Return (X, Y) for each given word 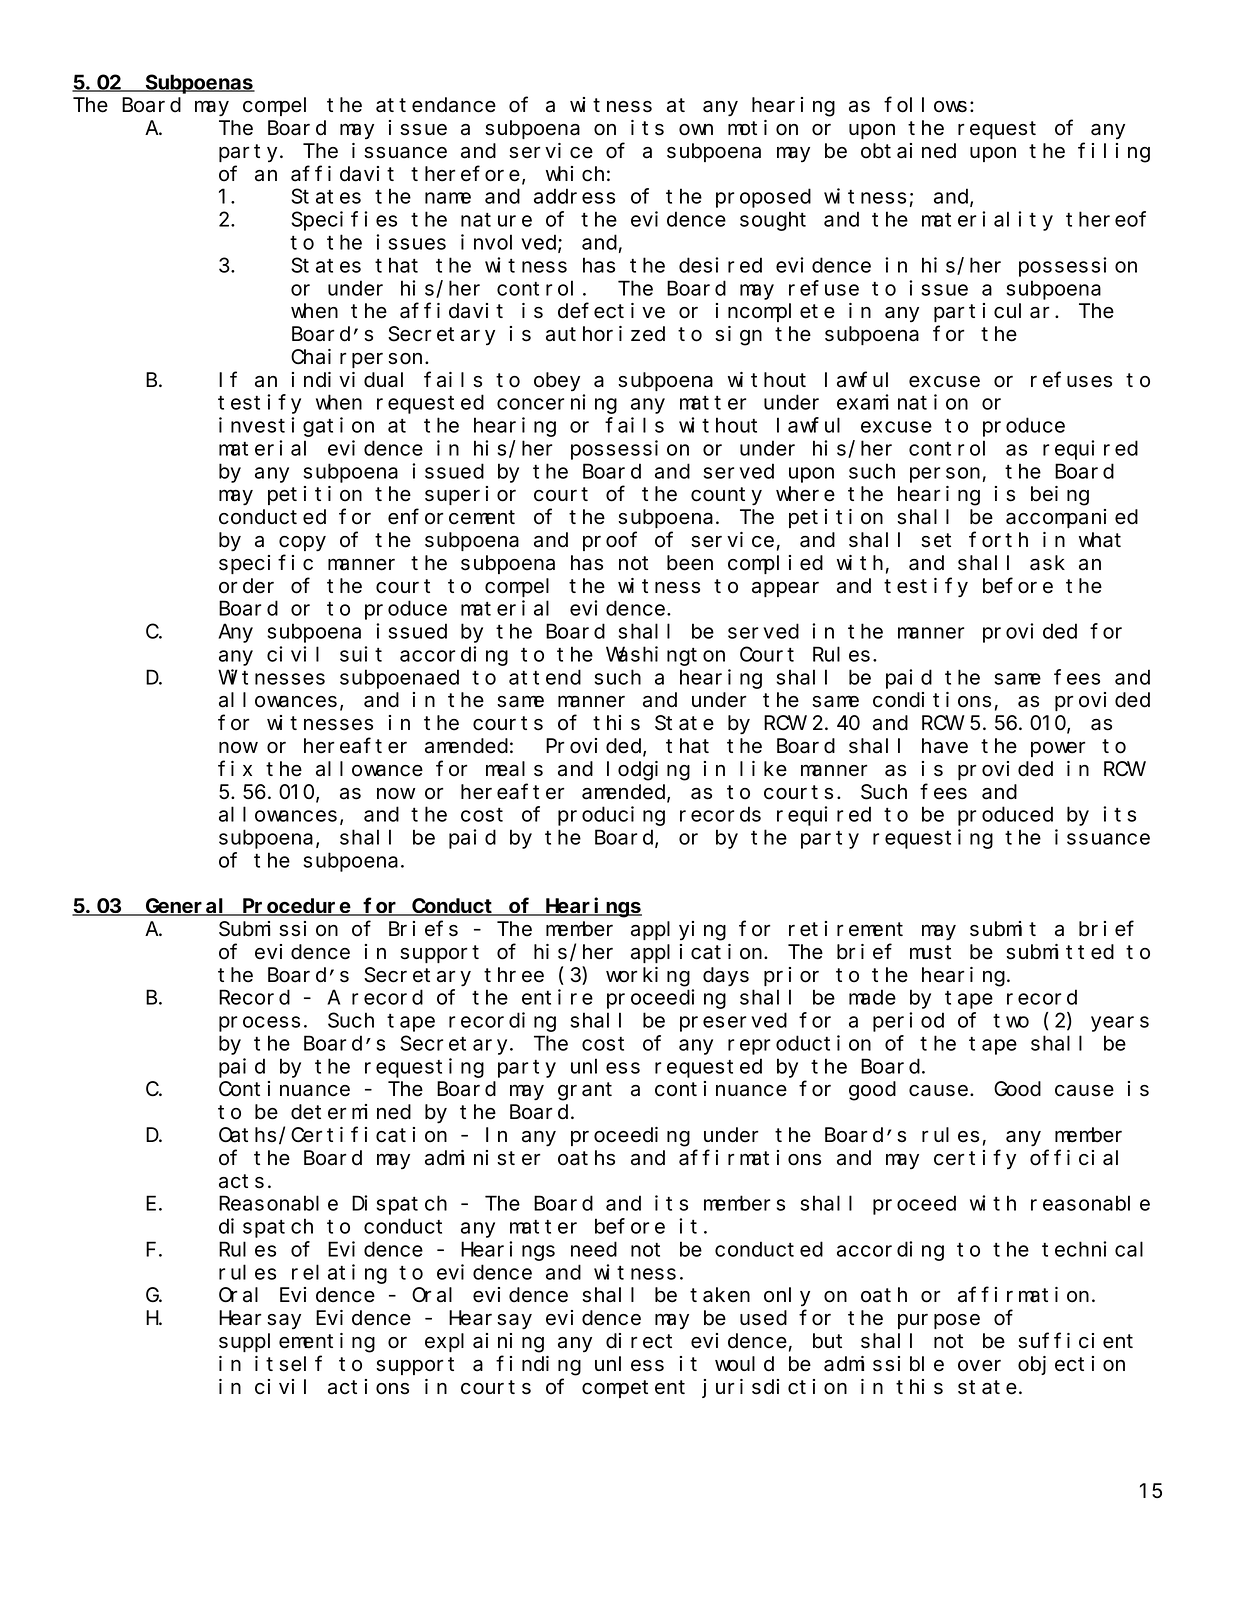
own (696, 130)
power (1058, 749)
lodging (648, 771)
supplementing (297, 1343)
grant (585, 1092)
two (1011, 1021)
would (744, 1364)
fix (235, 768)
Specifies (344, 221)
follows (925, 105)
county (726, 497)
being (1060, 496)
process (259, 1024)
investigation (296, 427)
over (979, 1366)
